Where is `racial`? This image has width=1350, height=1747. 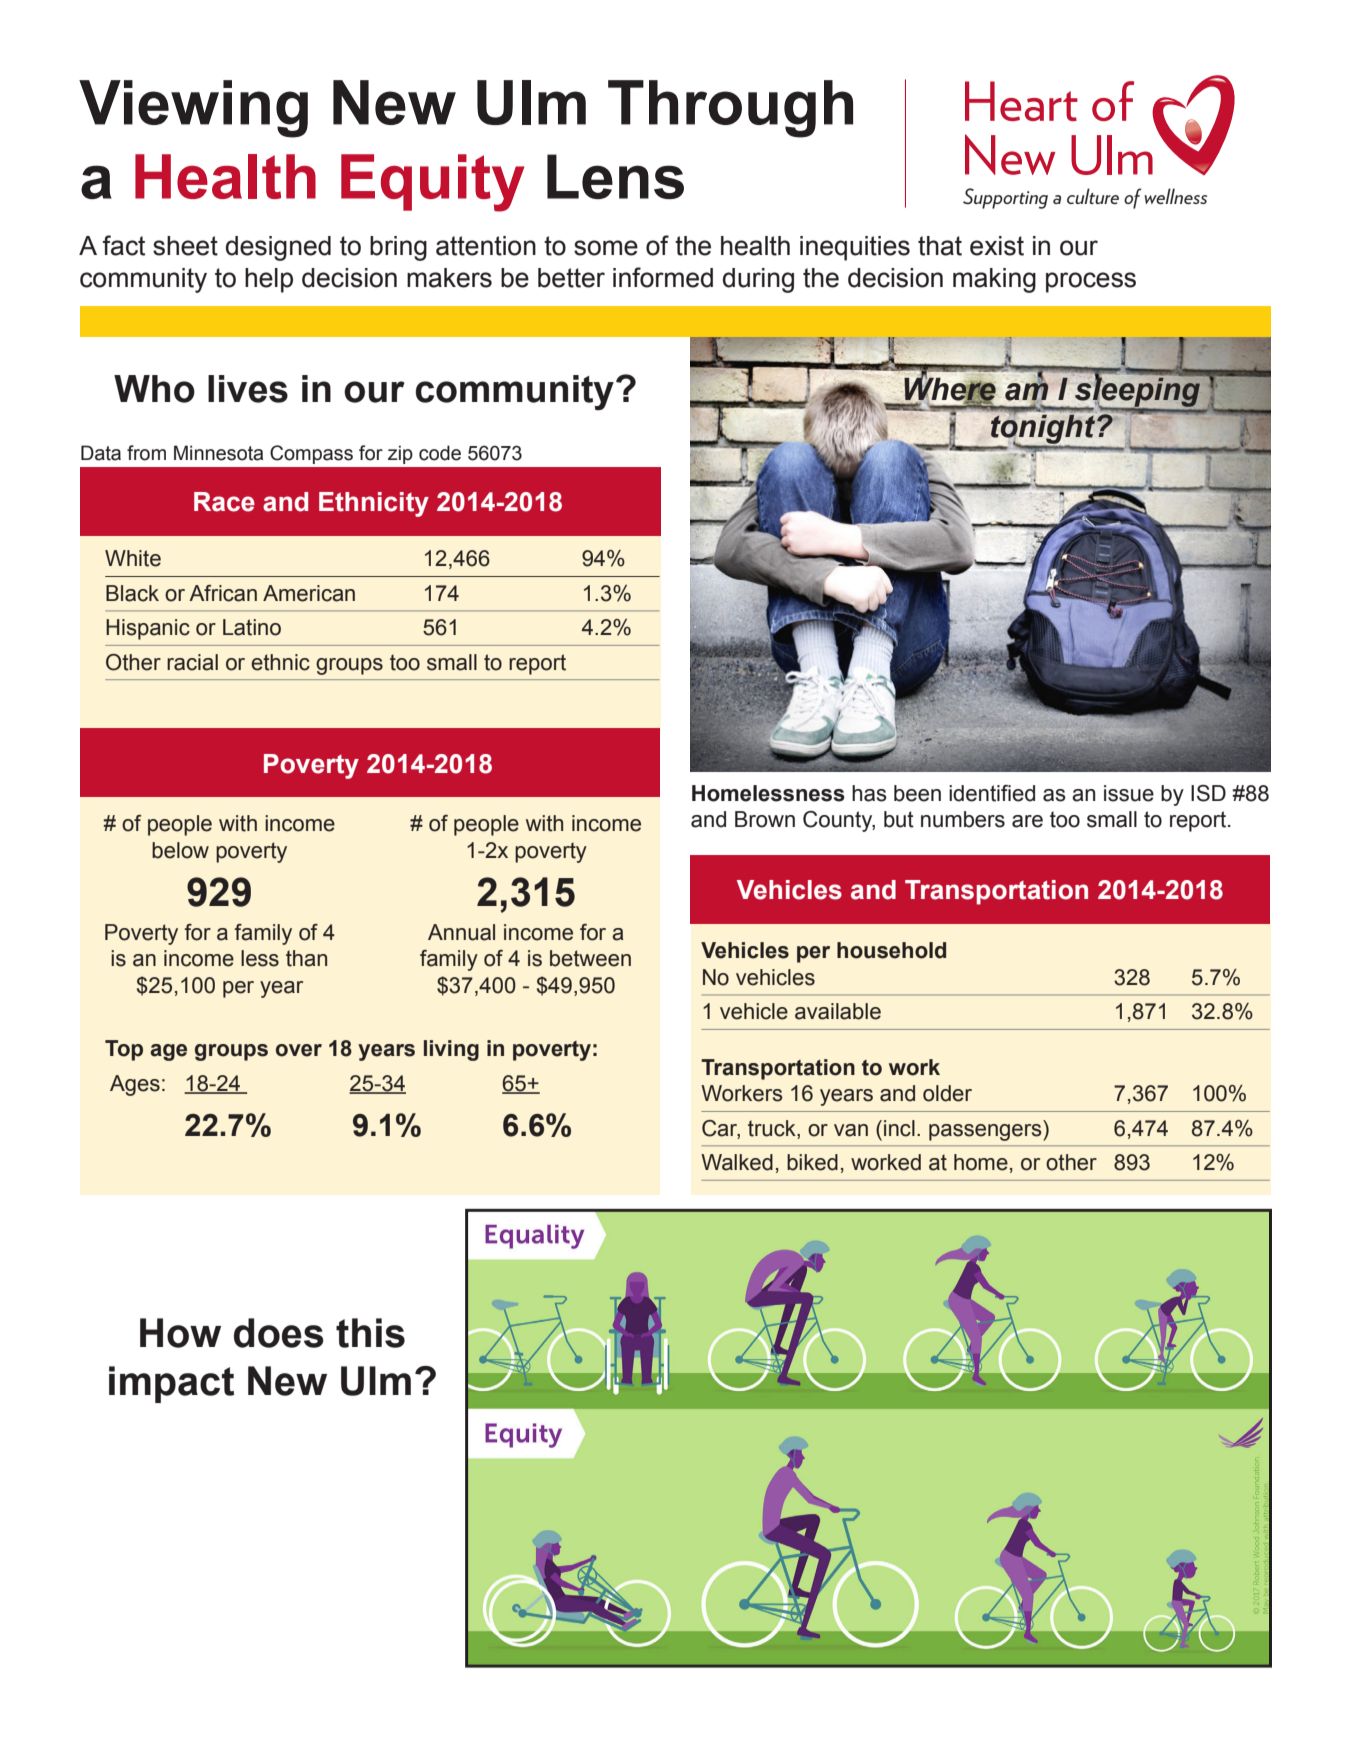
racial is located at coordinates (192, 662).
